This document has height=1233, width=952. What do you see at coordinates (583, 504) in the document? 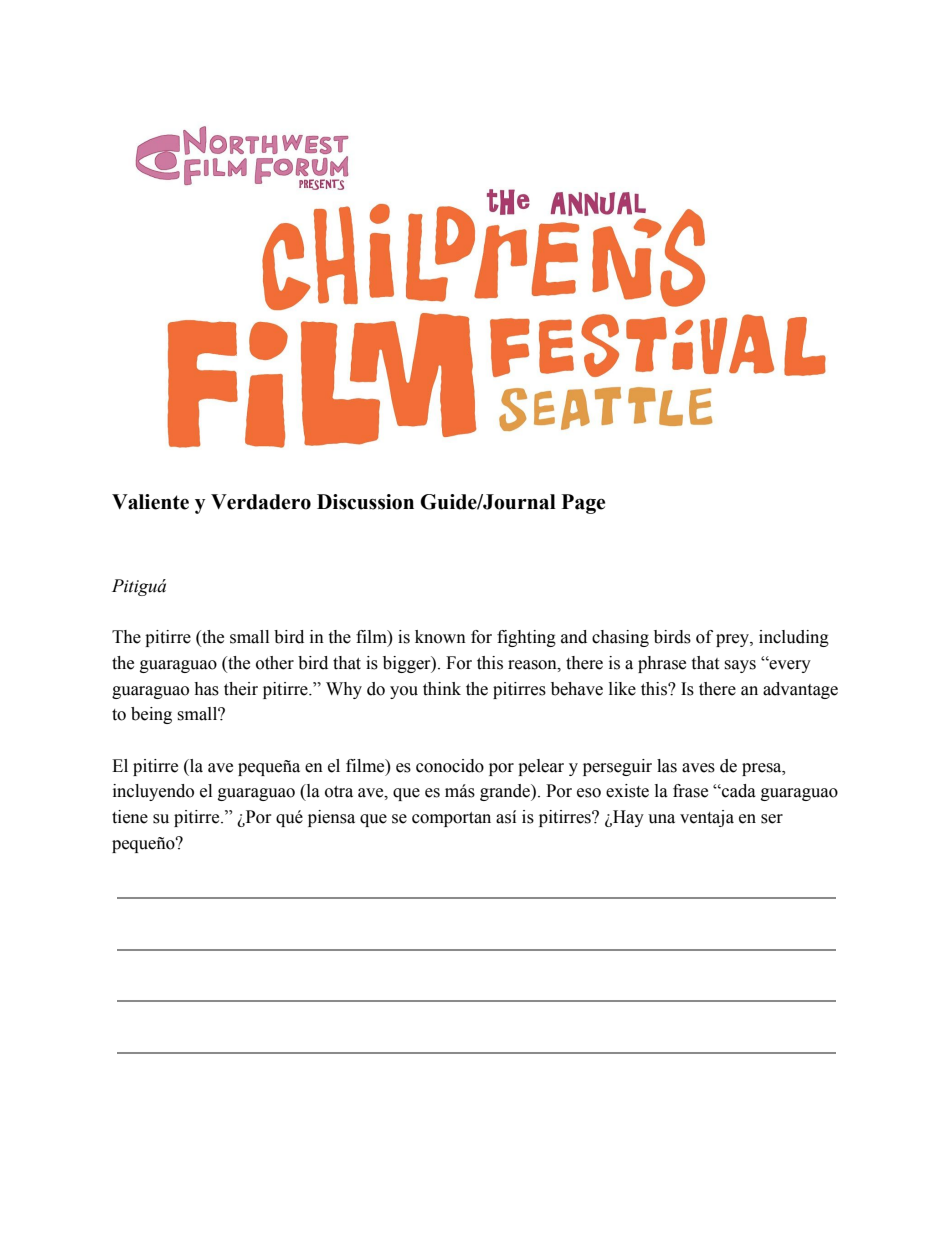
I see `Page` at bounding box center [583, 504].
